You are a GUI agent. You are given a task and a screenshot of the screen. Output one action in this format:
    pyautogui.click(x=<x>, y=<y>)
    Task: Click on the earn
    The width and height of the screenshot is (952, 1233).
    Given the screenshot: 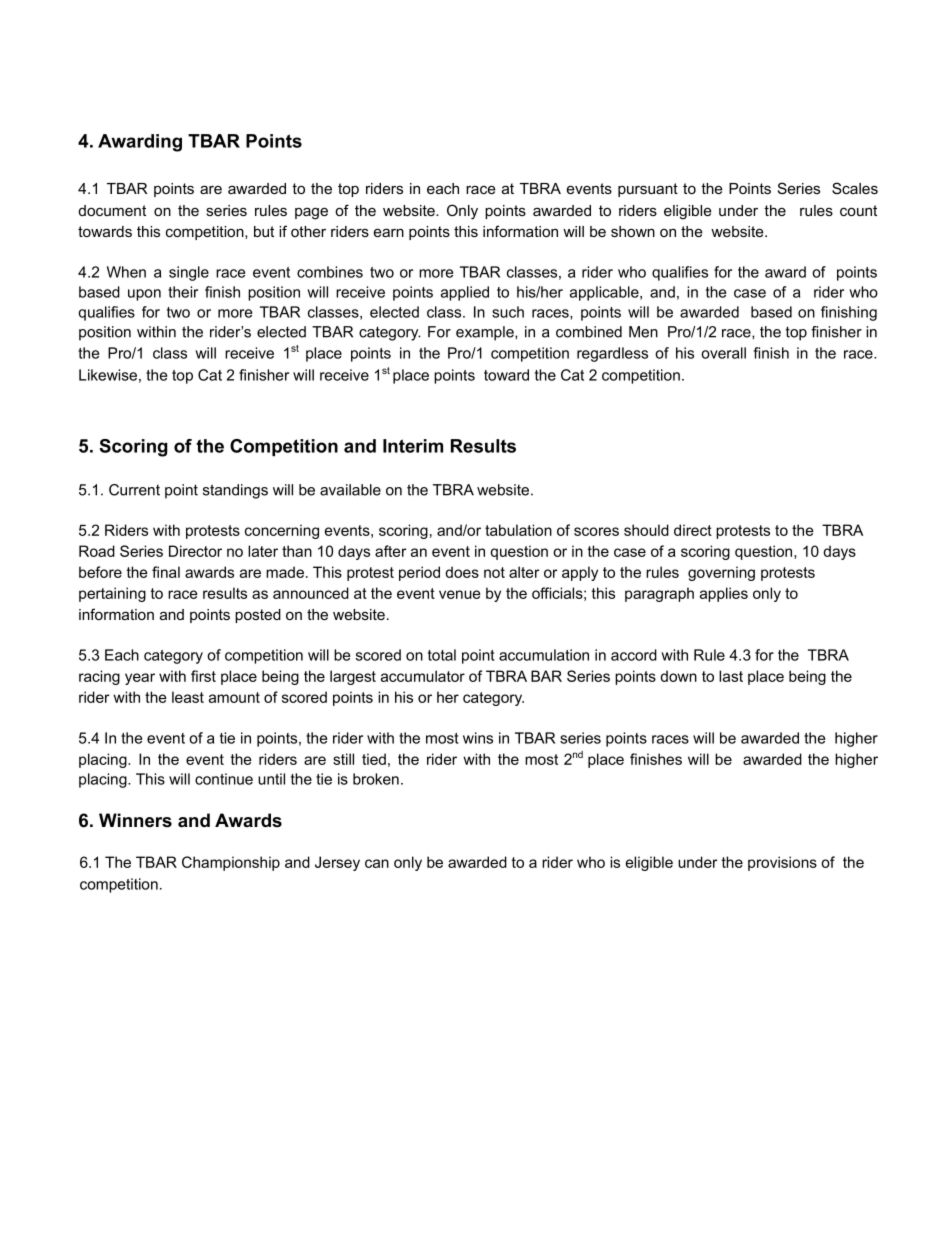 What is the action you would take?
    pyautogui.click(x=389, y=232)
